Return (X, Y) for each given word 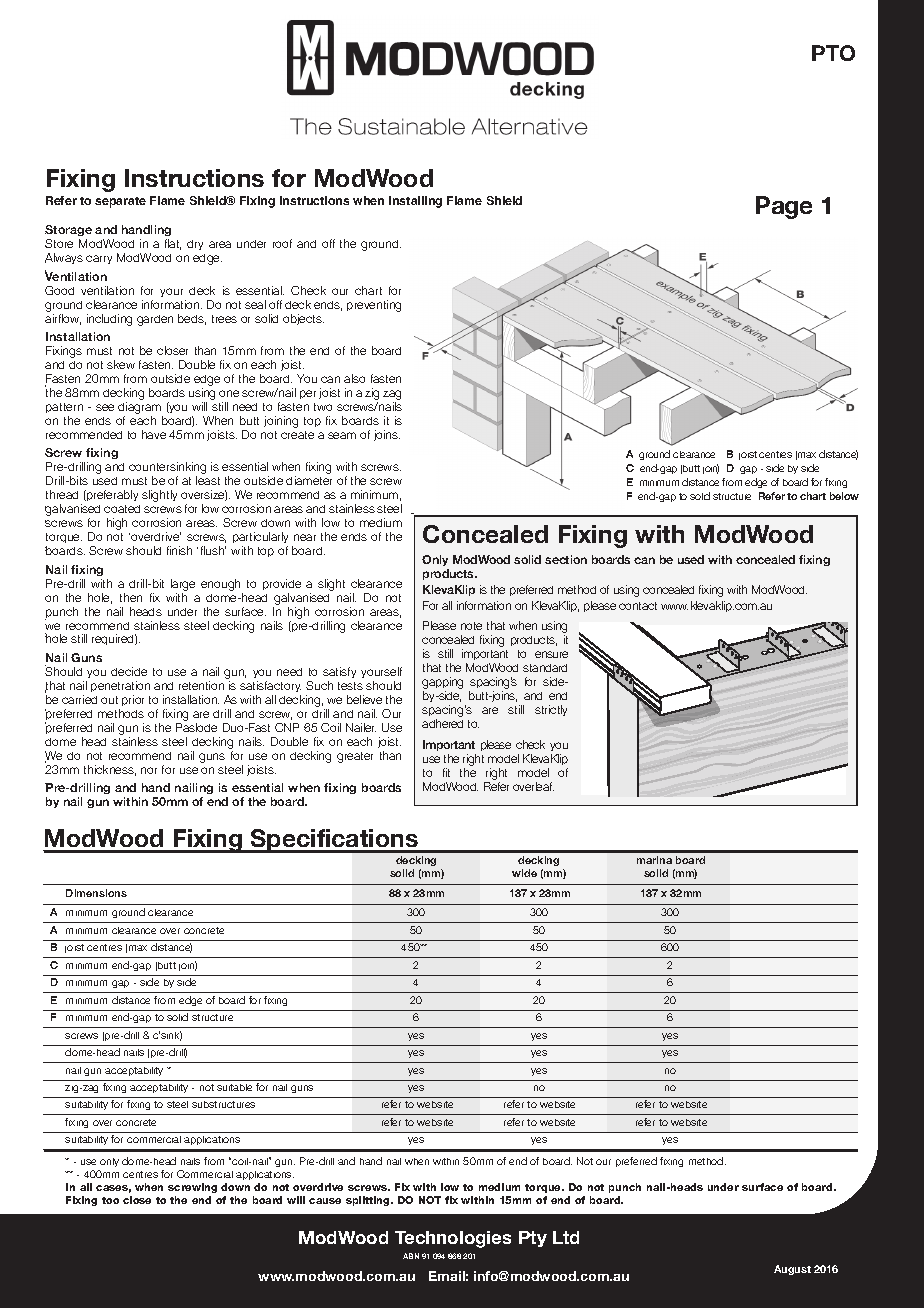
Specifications (334, 841)
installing (415, 202)
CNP (287, 727)
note (471, 626)
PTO (833, 53)
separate (120, 202)
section (566, 559)
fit (446, 772)
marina (654, 860)
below (844, 496)
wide (524, 873)
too (110, 1200)
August (792, 1270)
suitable (234, 1087)
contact (638, 606)
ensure (551, 654)
